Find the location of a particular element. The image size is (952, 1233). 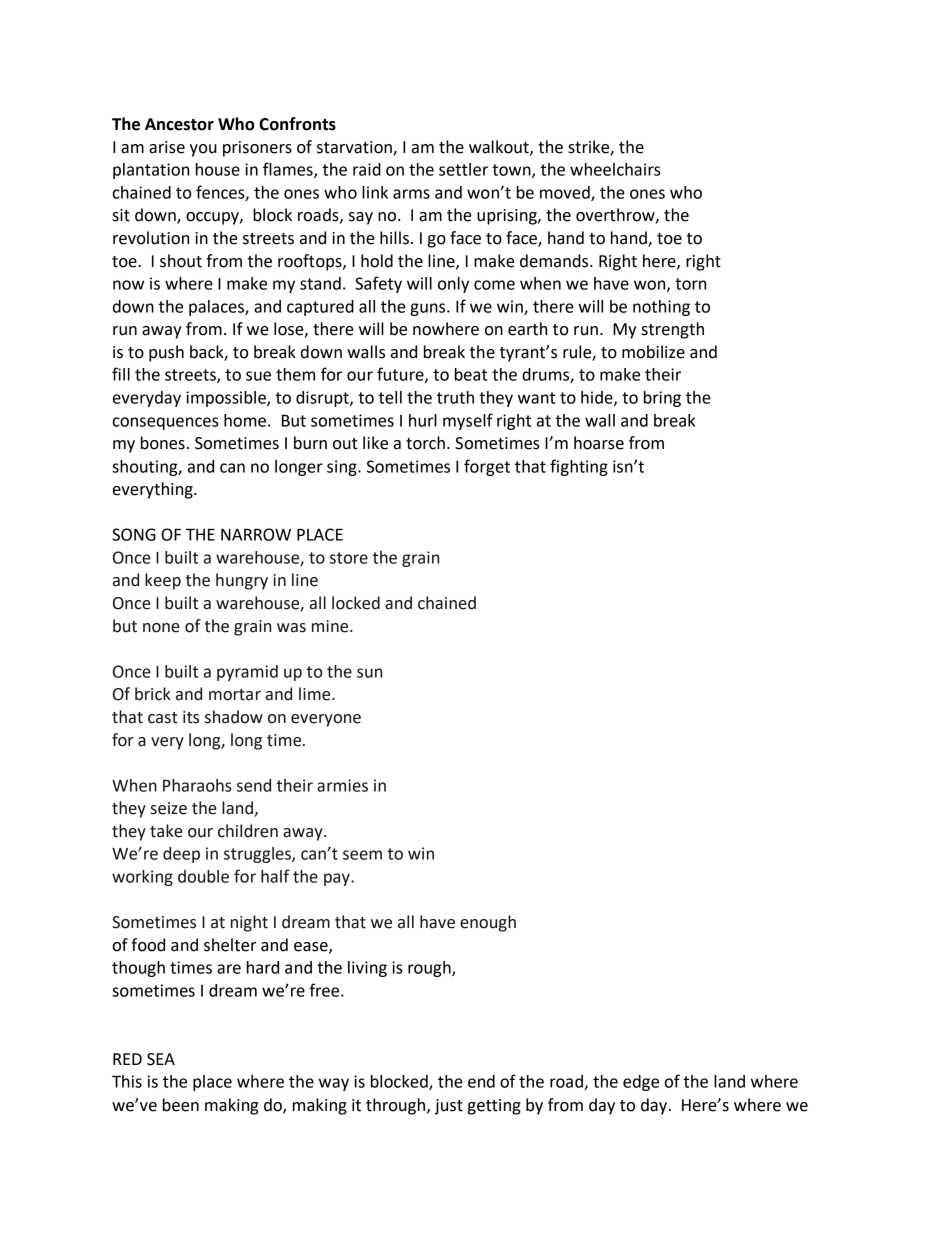

raid is located at coordinates (367, 169).
